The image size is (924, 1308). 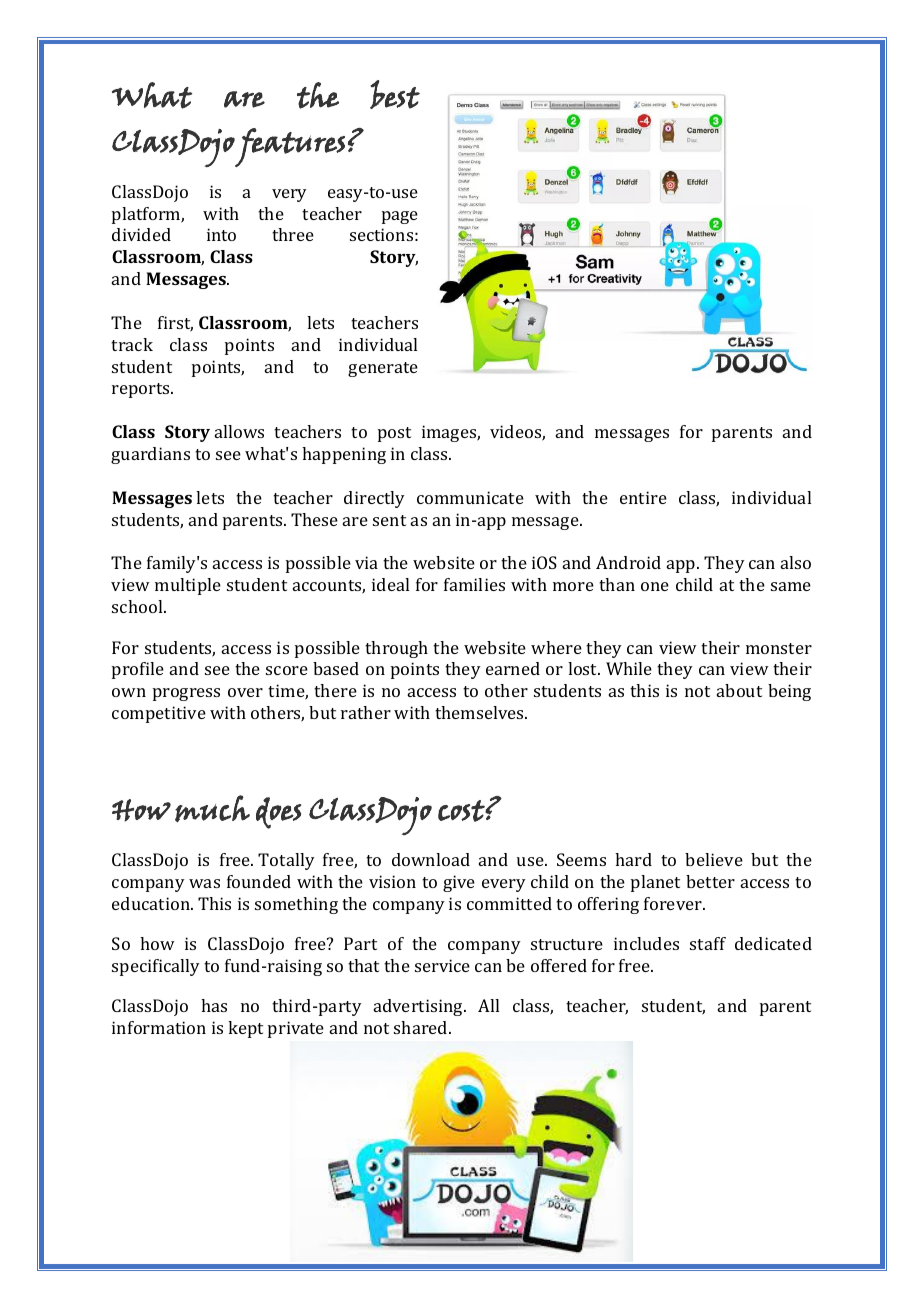 What do you see at coordinates (383, 369) in the screenshot?
I see `generate` at bounding box center [383, 369].
